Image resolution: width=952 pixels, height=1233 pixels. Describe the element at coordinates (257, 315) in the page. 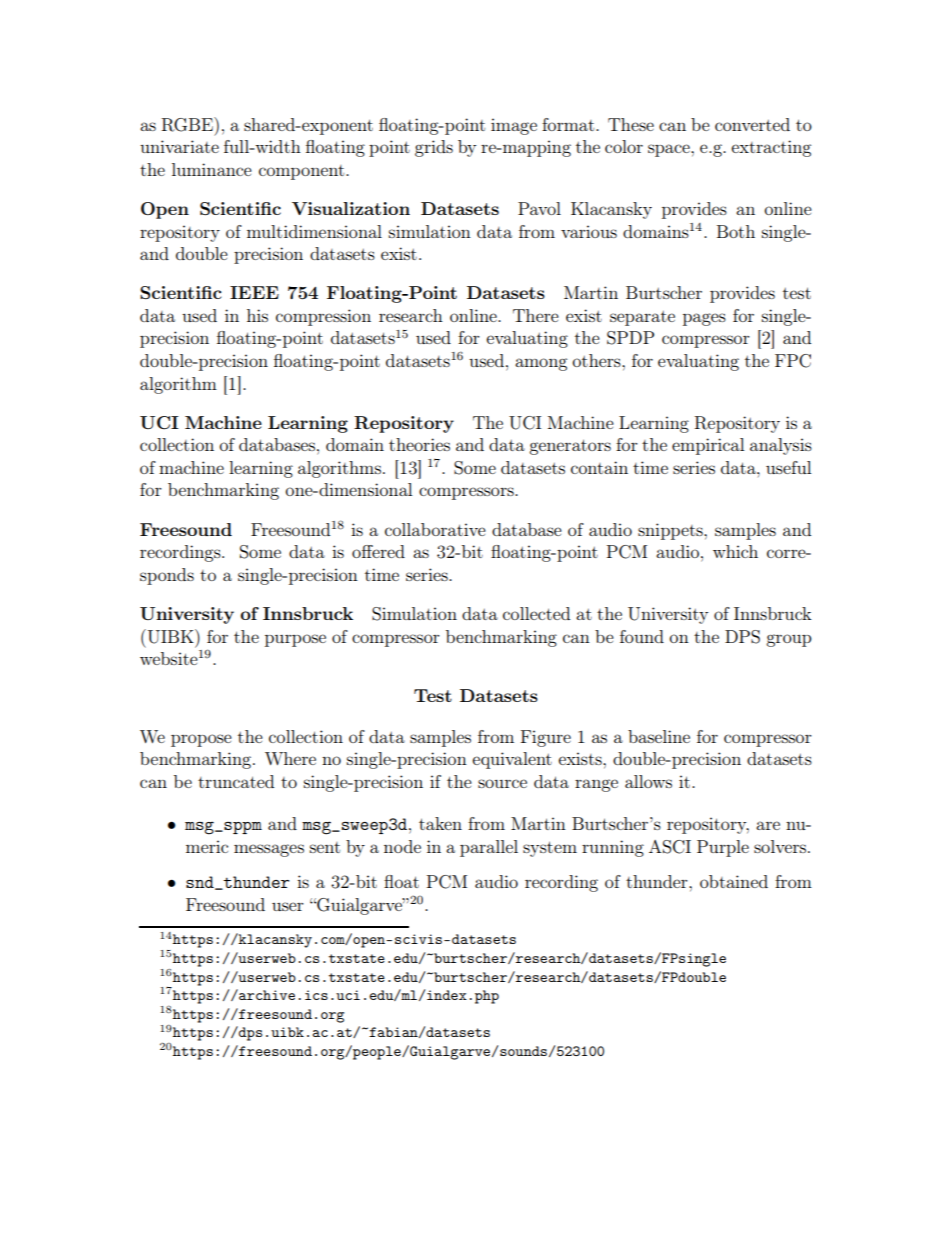

I see `his` at that location.
